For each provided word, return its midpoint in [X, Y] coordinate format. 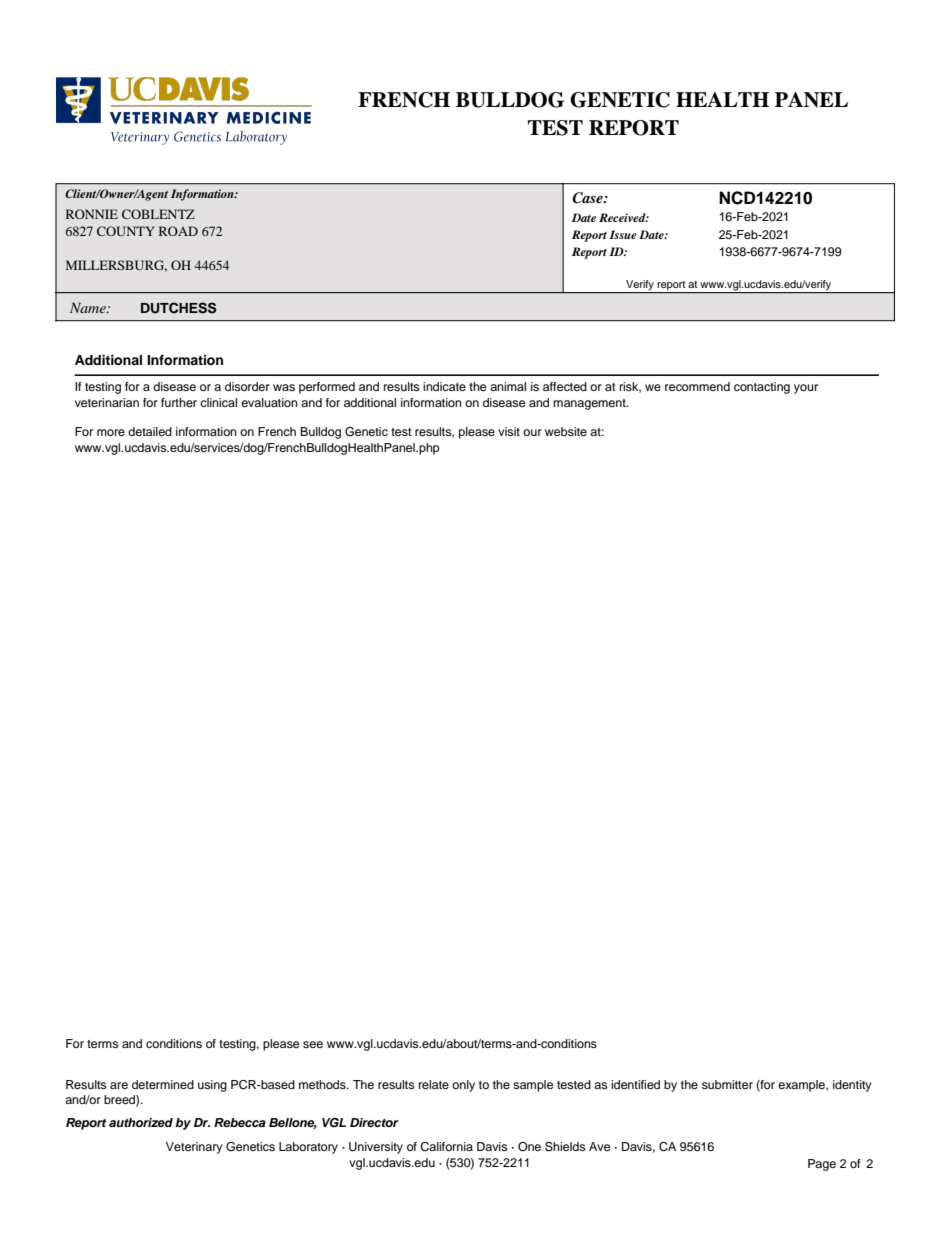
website [566, 431]
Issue [623, 234]
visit [509, 431]
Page [822, 1165]
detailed [150, 431]
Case [588, 198]
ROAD [178, 231]
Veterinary [194, 1148]
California [446, 1147]
